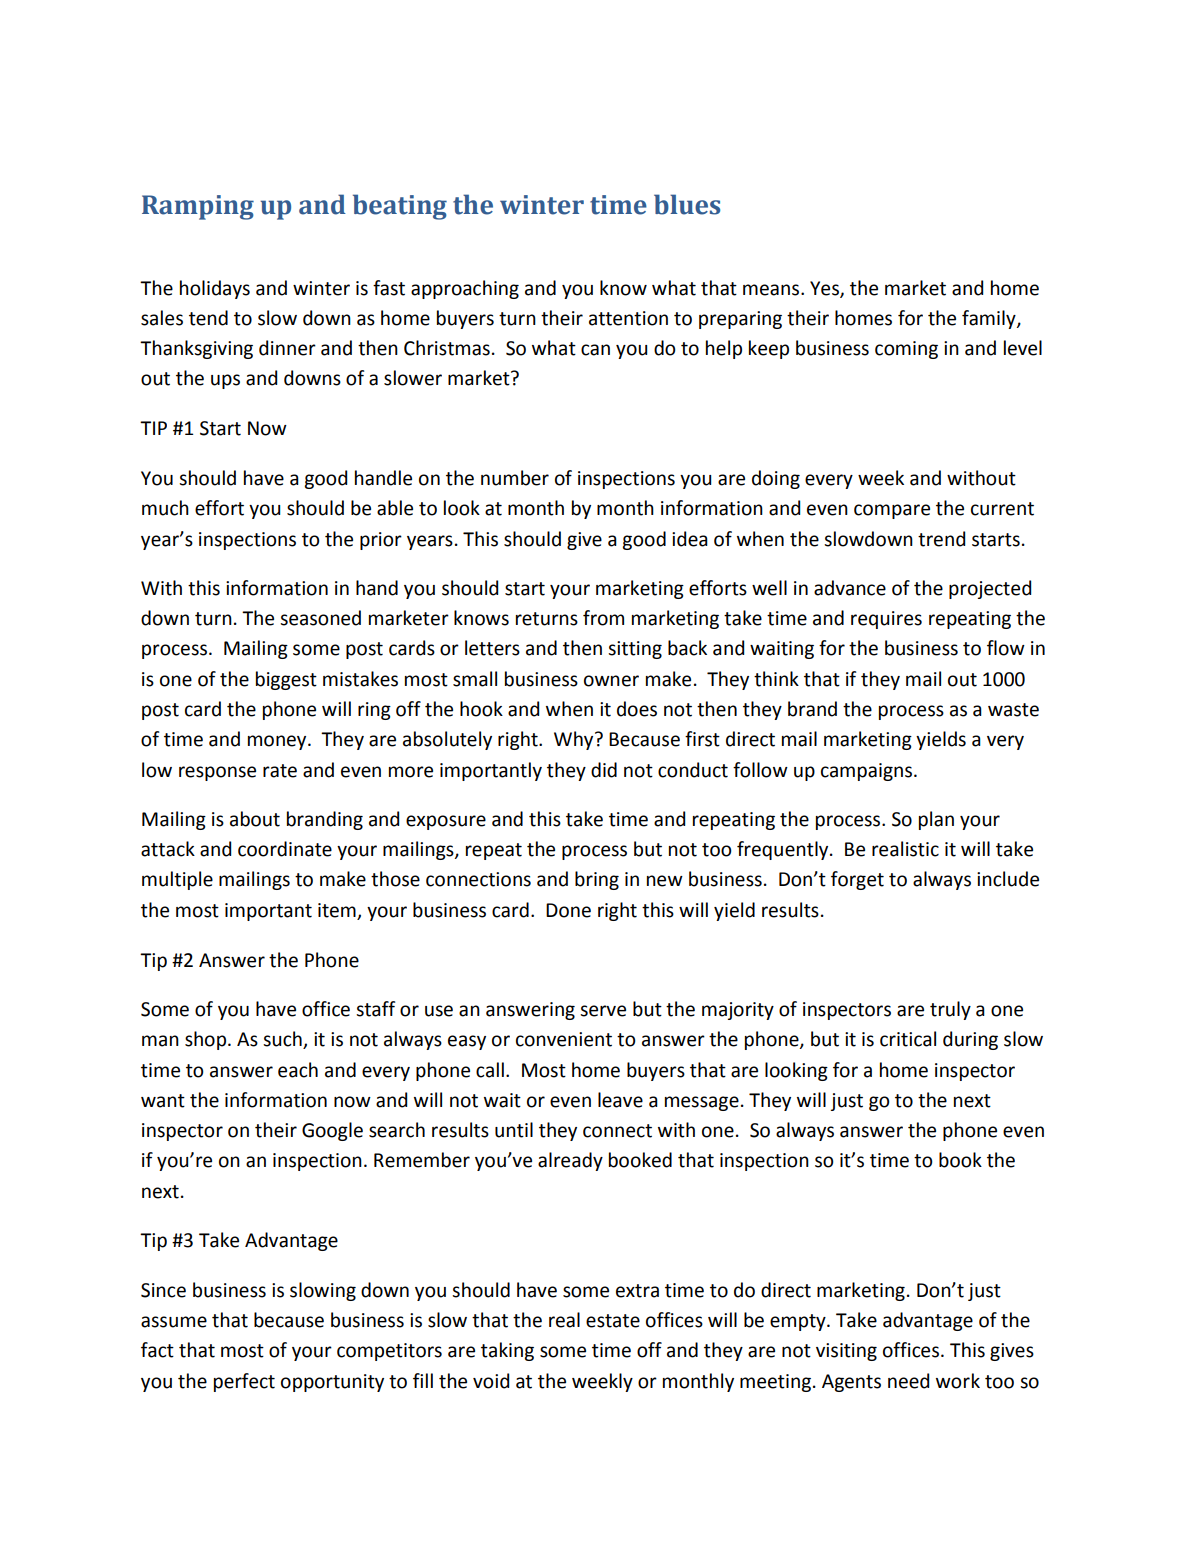  What do you see at coordinates (603, 1011) in the screenshot?
I see `serve` at bounding box center [603, 1011].
